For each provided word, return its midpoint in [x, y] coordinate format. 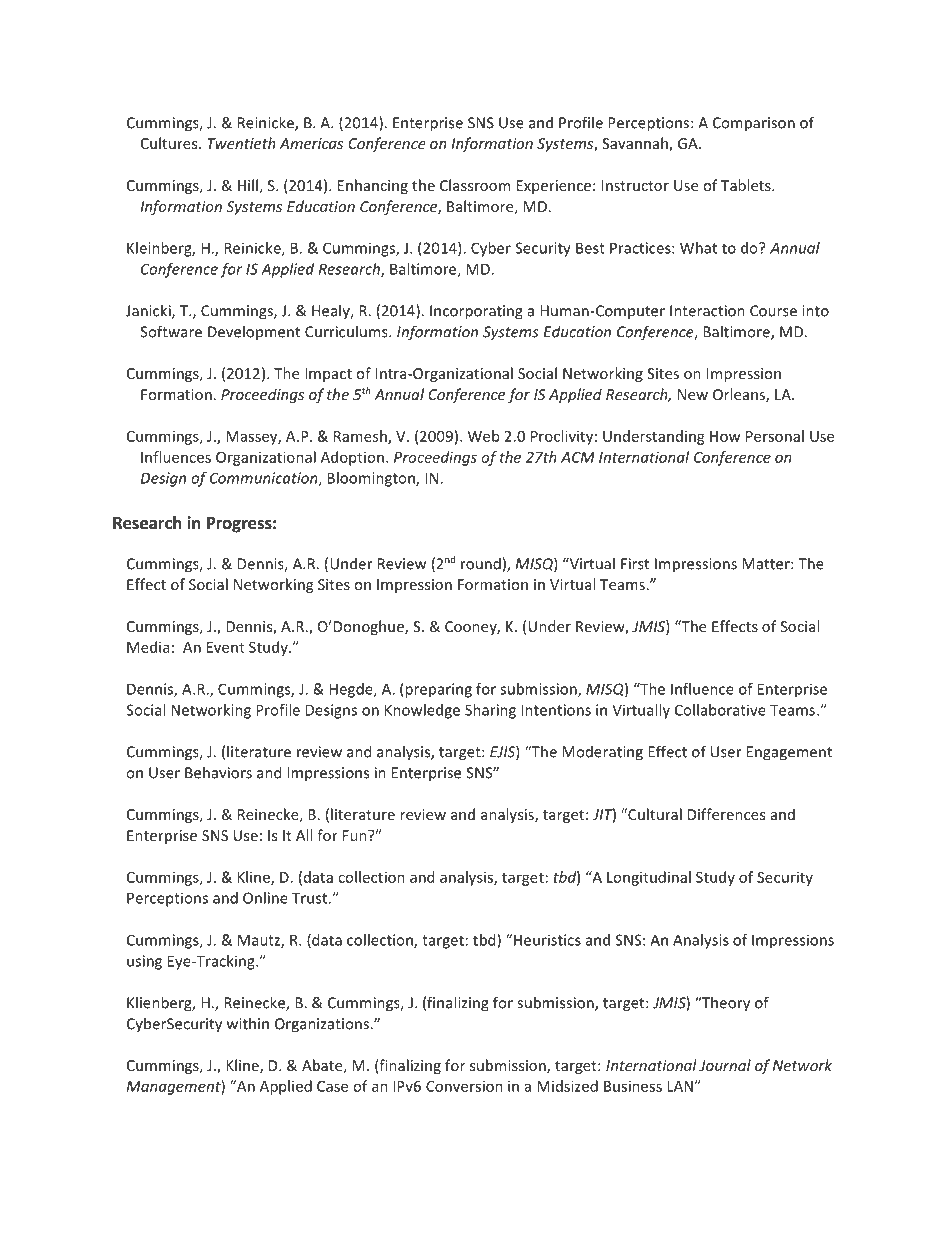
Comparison [754, 124]
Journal [725, 1065]
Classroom [475, 185]
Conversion [464, 1086]
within [248, 1023]
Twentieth [241, 143]
